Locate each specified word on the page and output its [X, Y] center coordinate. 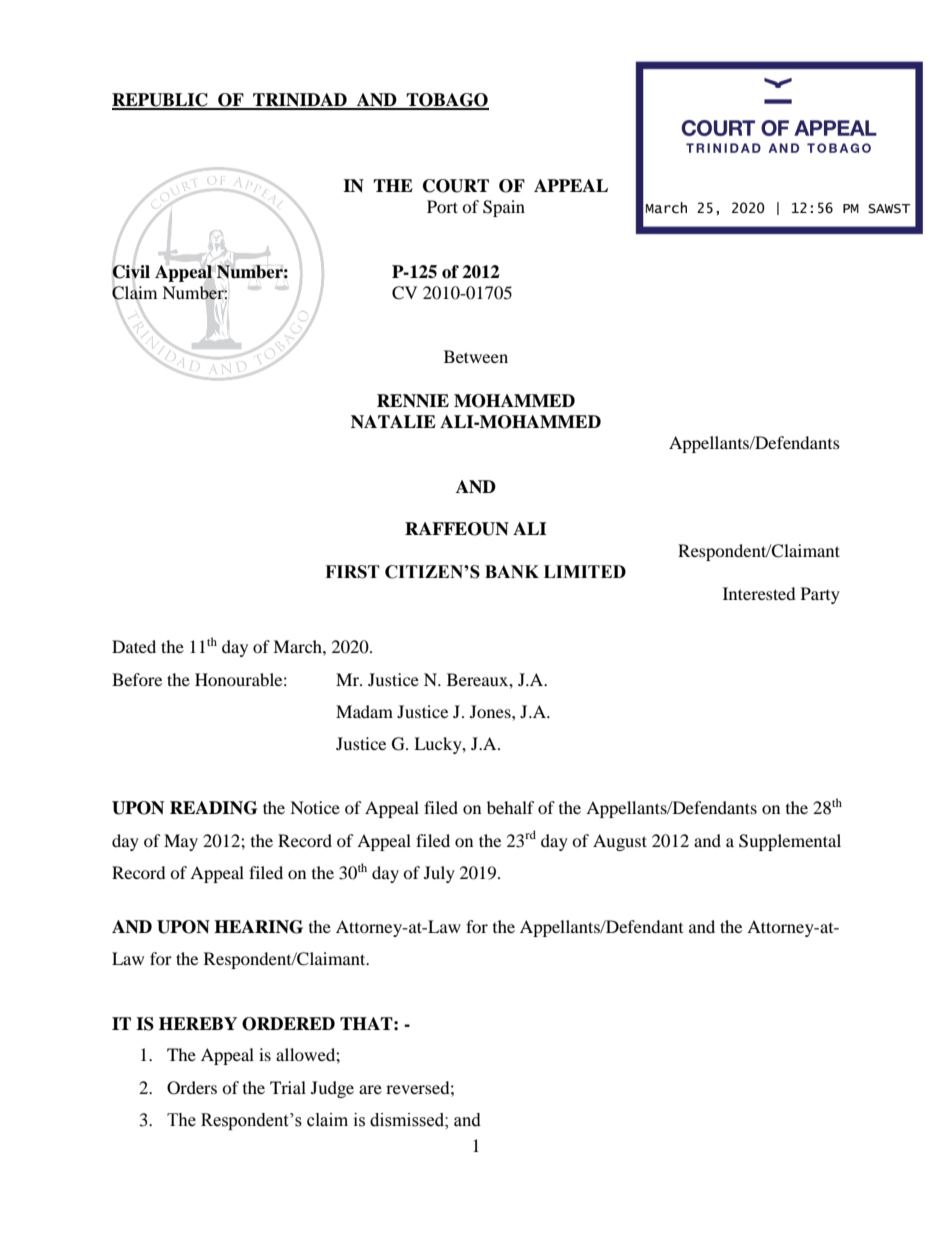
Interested [759, 593]
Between [476, 356]
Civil [131, 272]
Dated [134, 646]
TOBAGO [446, 101]
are [370, 1089]
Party [820, 595]
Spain [504, 208]
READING [213, 808]
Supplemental [790, 842]
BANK [512, 571]
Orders [192, 1088]
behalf [511, 807]
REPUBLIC [161, 101]
